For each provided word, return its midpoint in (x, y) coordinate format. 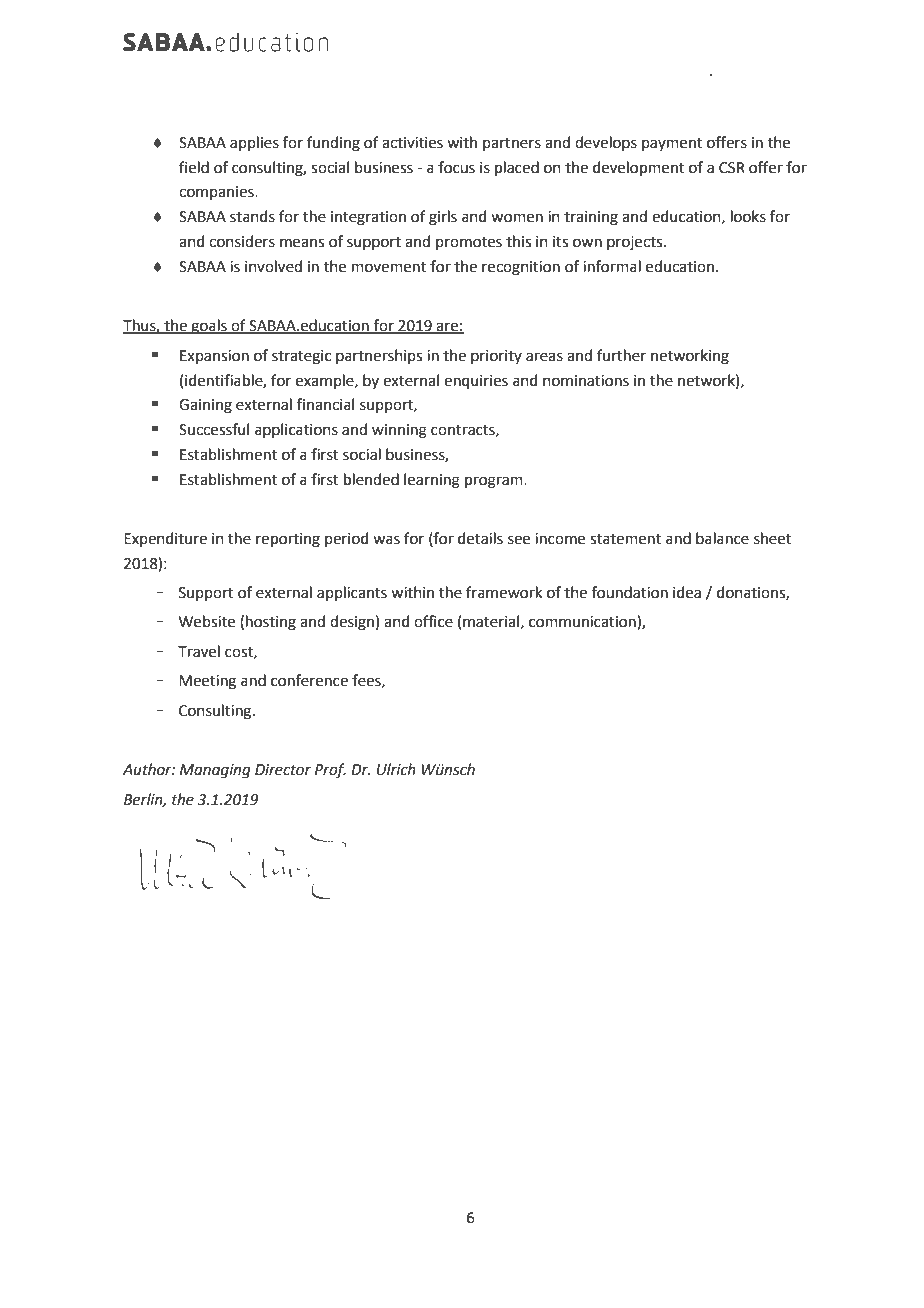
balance (722, 538)
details (480, 538)
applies (254, 143)
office (433, 621)
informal (612, 266)
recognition (521, 268)
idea (687, 592)
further (621, 355)
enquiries (476, 382)
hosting (271, 623)
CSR (732, 168)
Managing (215, 771)
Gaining (205, 406)
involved (273, 266)
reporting (288, 540)
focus (456, 167)
